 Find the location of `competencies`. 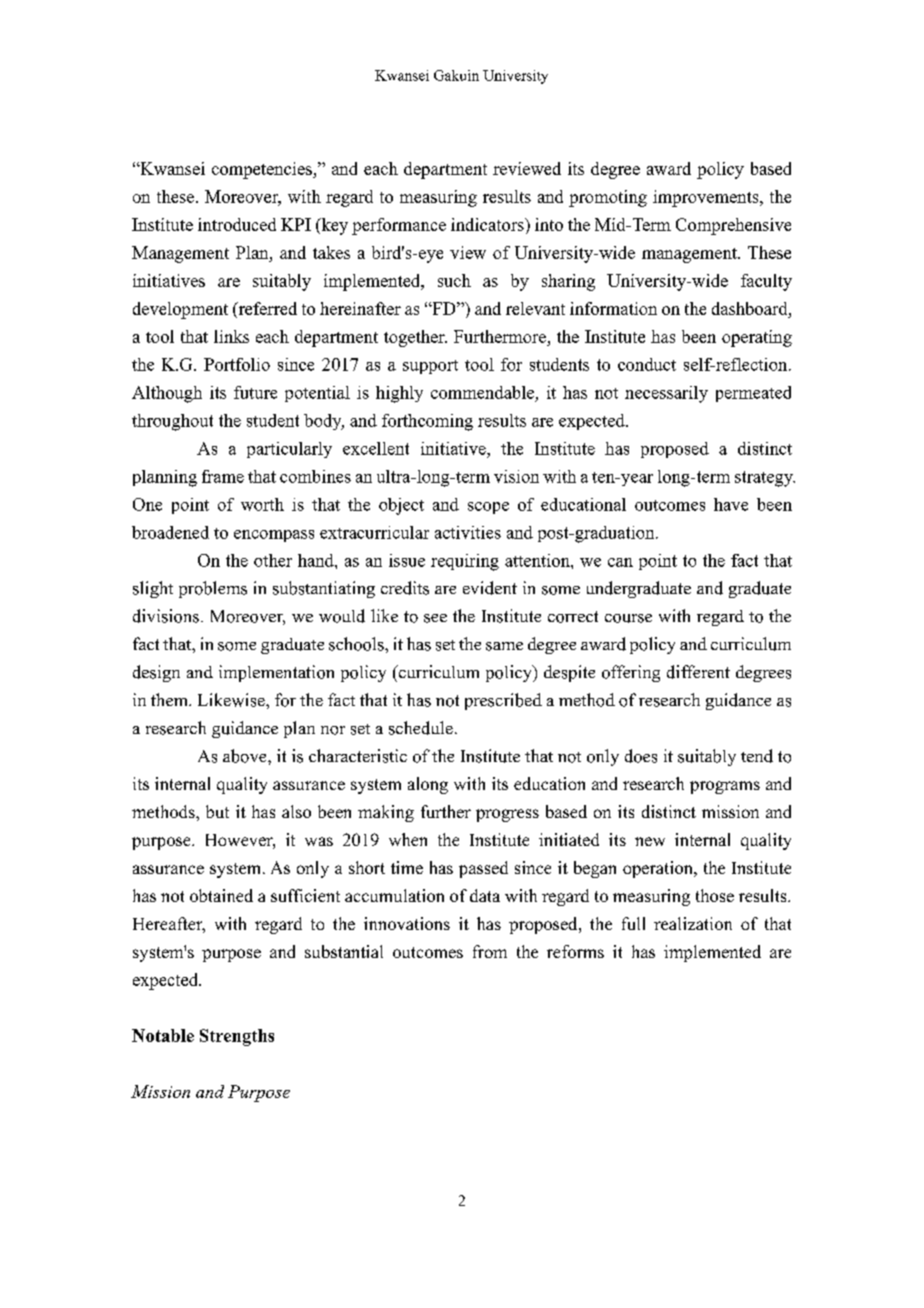

competencies is located at coordinates (263, 170).
